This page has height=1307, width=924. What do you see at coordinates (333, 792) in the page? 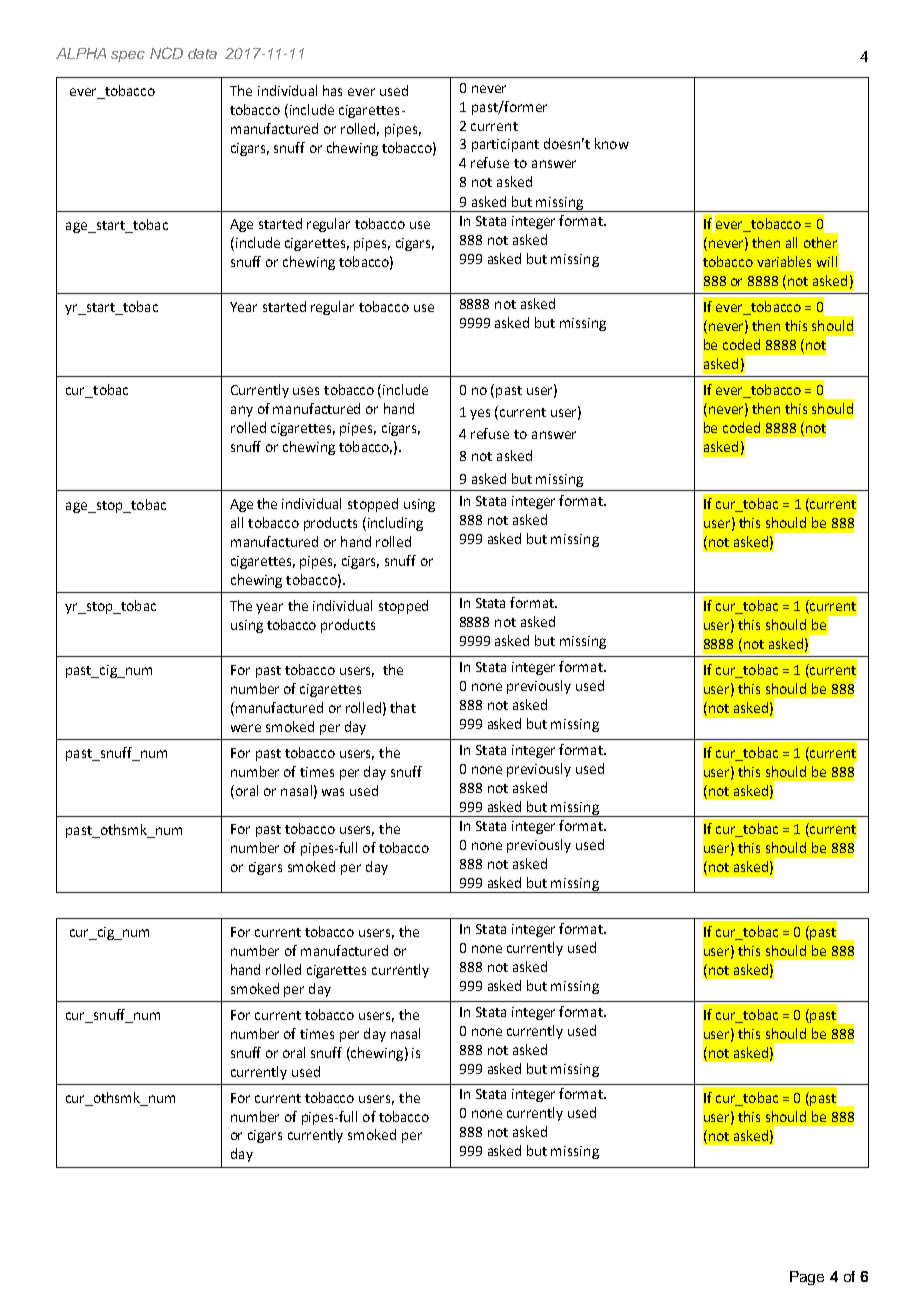
I see `was` at bounding box center [333, 792].
